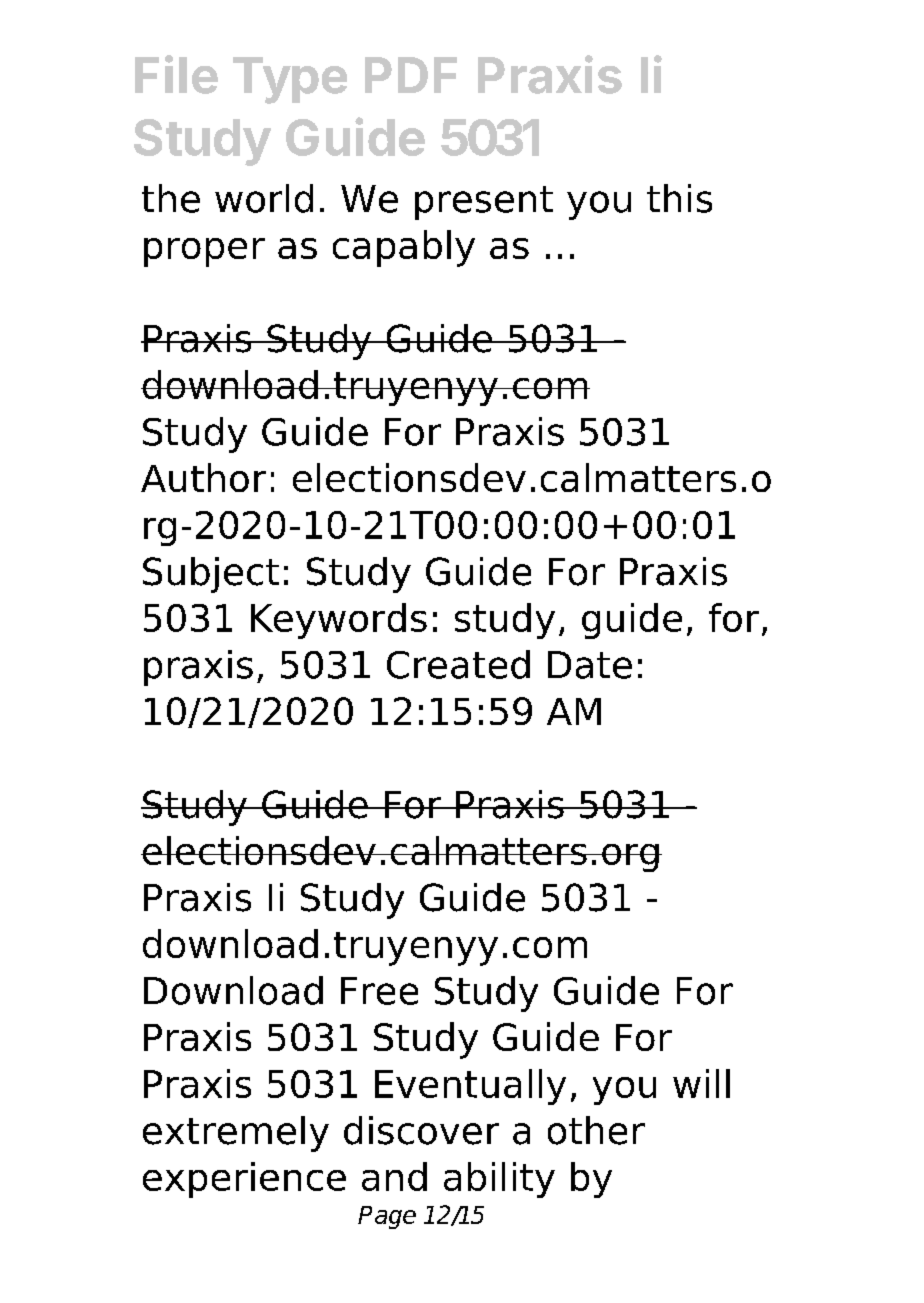 The width and height of the document is (924, 1303). What do you see at coordinates (596, 1130) in the document?
I see `other` at bounding box center [596, 1130].
